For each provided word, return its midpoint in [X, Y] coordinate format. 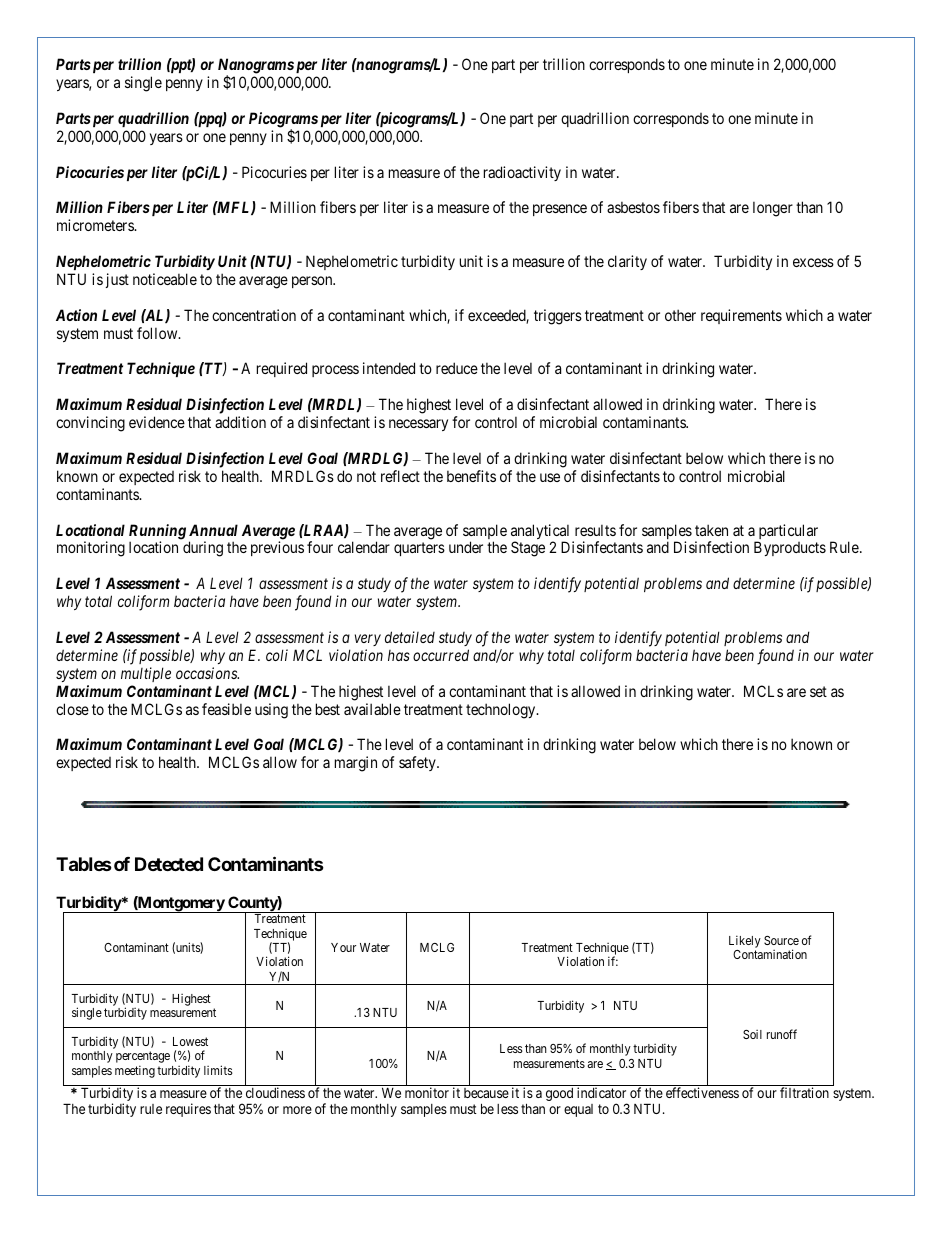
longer [773, 209]
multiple [146, 674]
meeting [135, 1071]
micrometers [96, 225]
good [559, 1094]
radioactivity [522, 173]
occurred [441, 655]
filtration [804, 1092]
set [818, 691]
